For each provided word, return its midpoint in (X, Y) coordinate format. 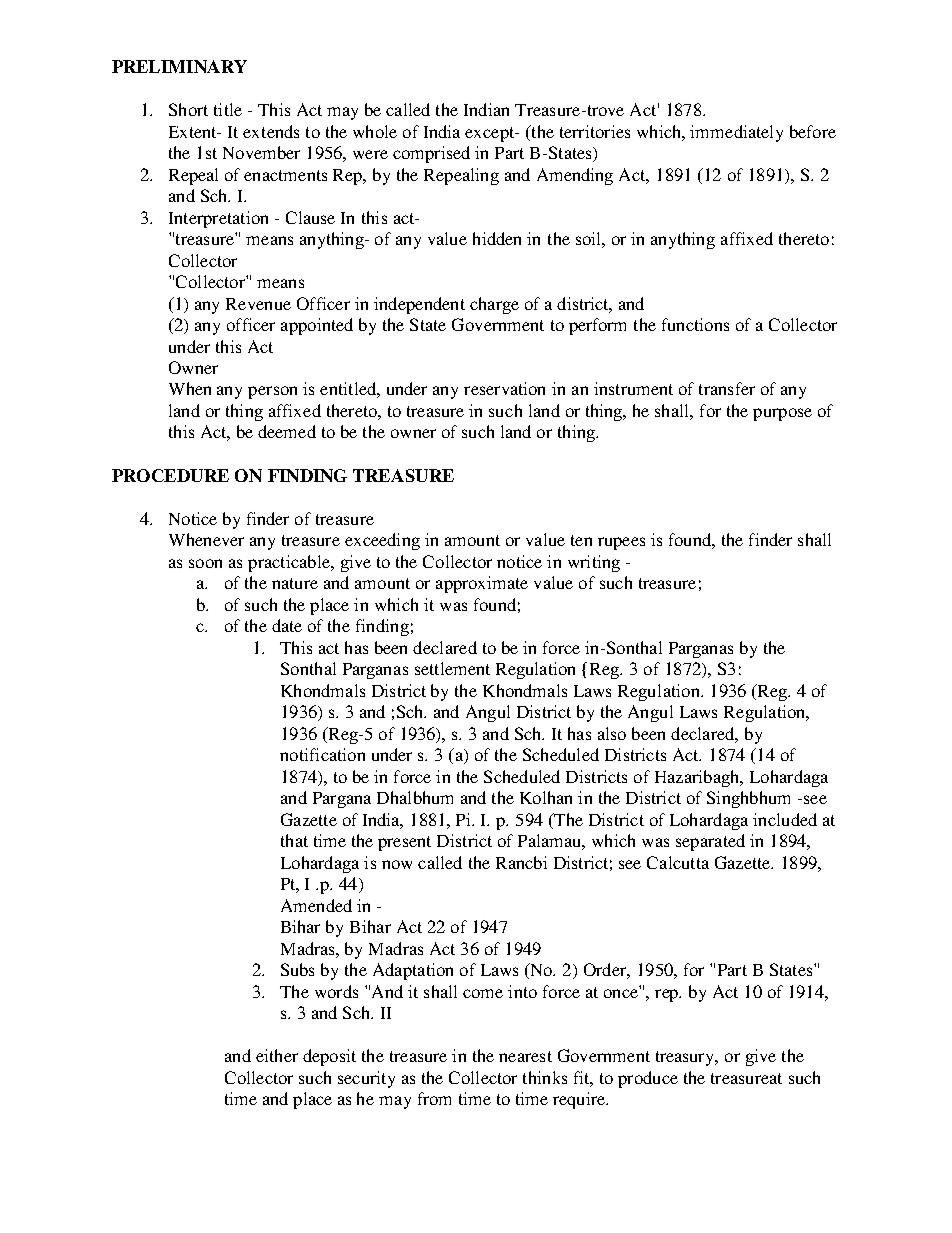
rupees (621, 543)
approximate (482, 584)
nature (295, 583)
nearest (525, 1056)
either (277, 1055)
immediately (736, 133)
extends (271, 131)
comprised (431, 154)
